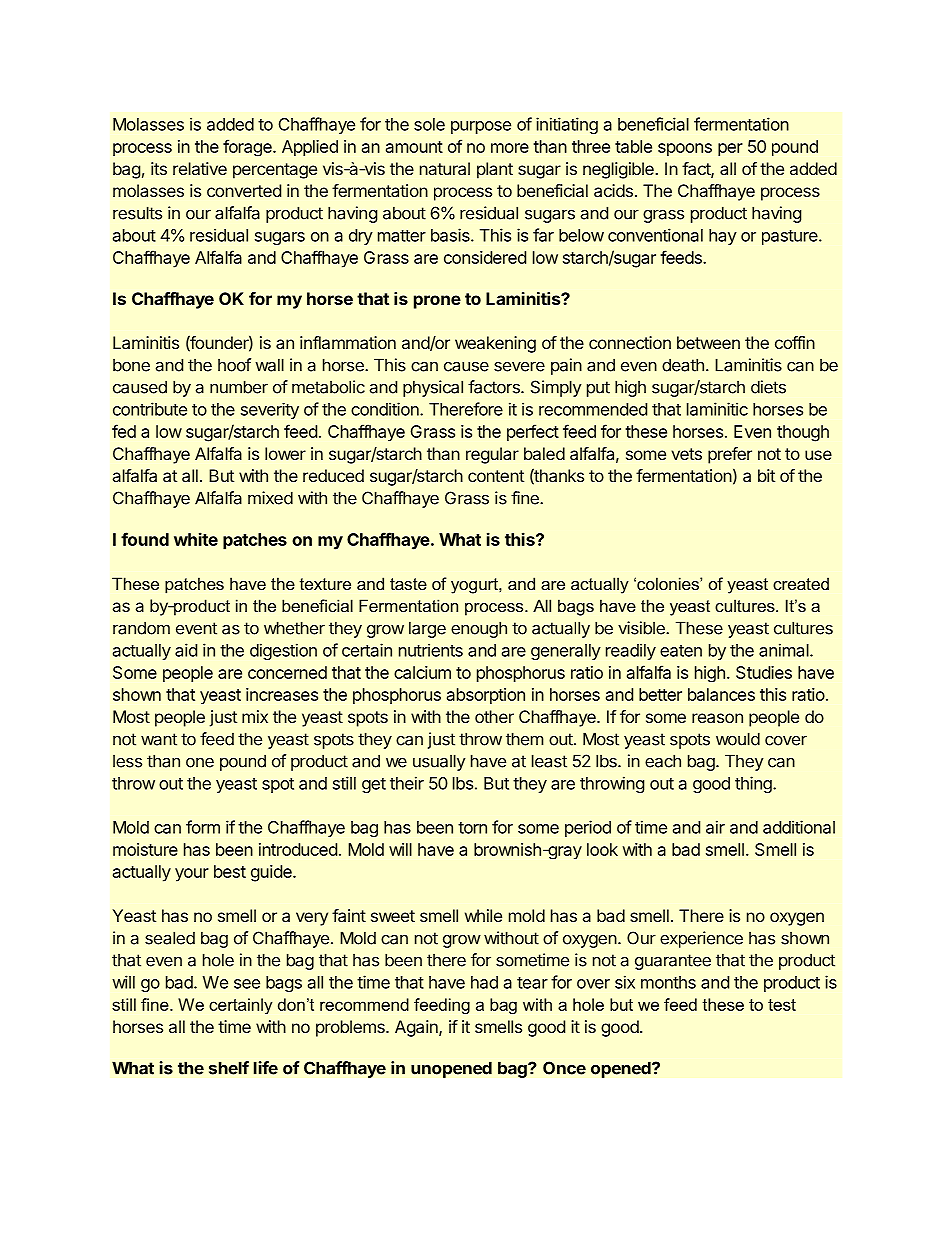  What do you see at coordinates (229, 1068) in the screenshot?
I see `shelf` at bounding box center [229, 1068].
